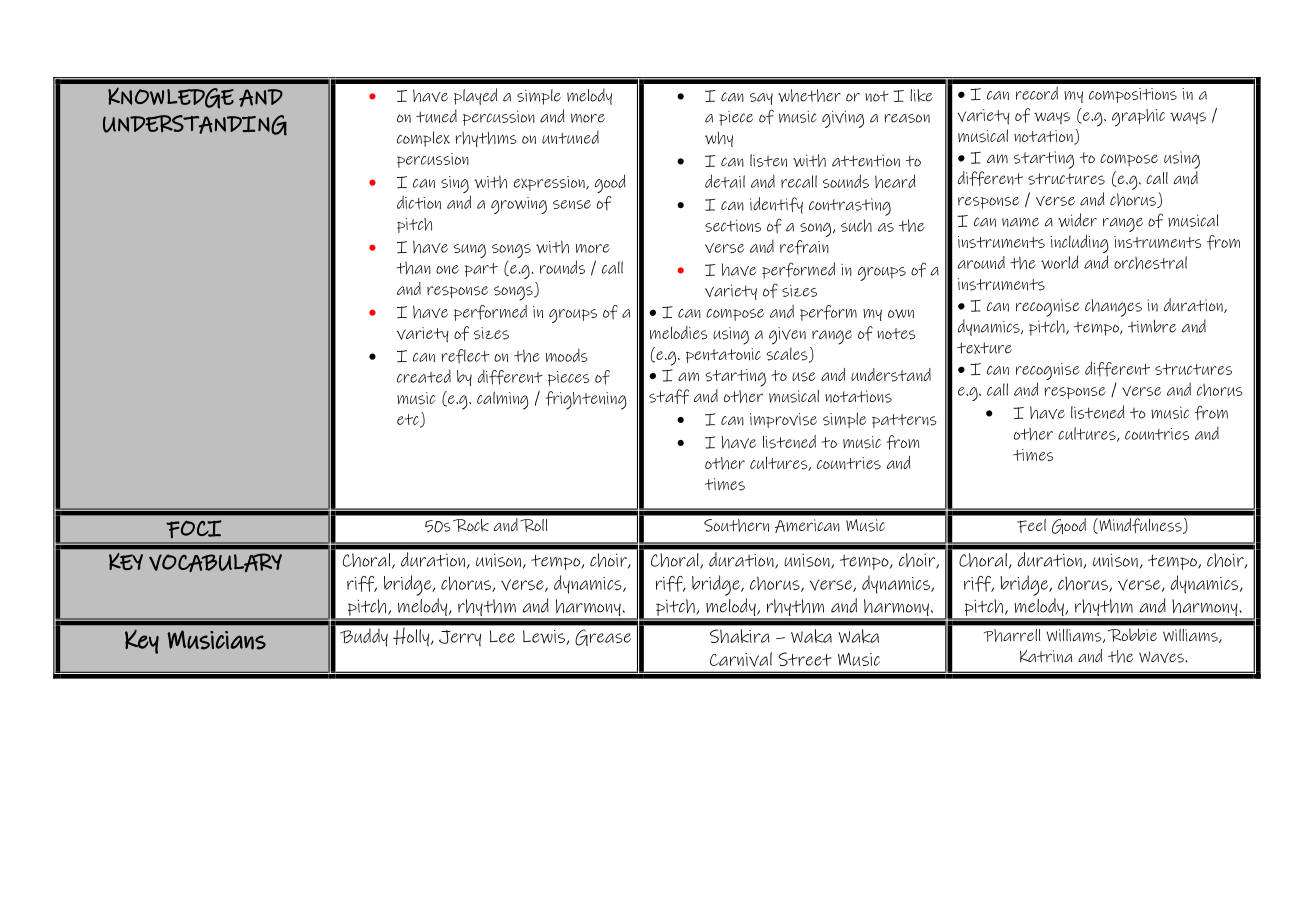 The height and width of the page is (924, 1308). What do you see at coordinates (1012, 635) in the page?
I see `Pharrell` at bounding box center [1012, 635].
